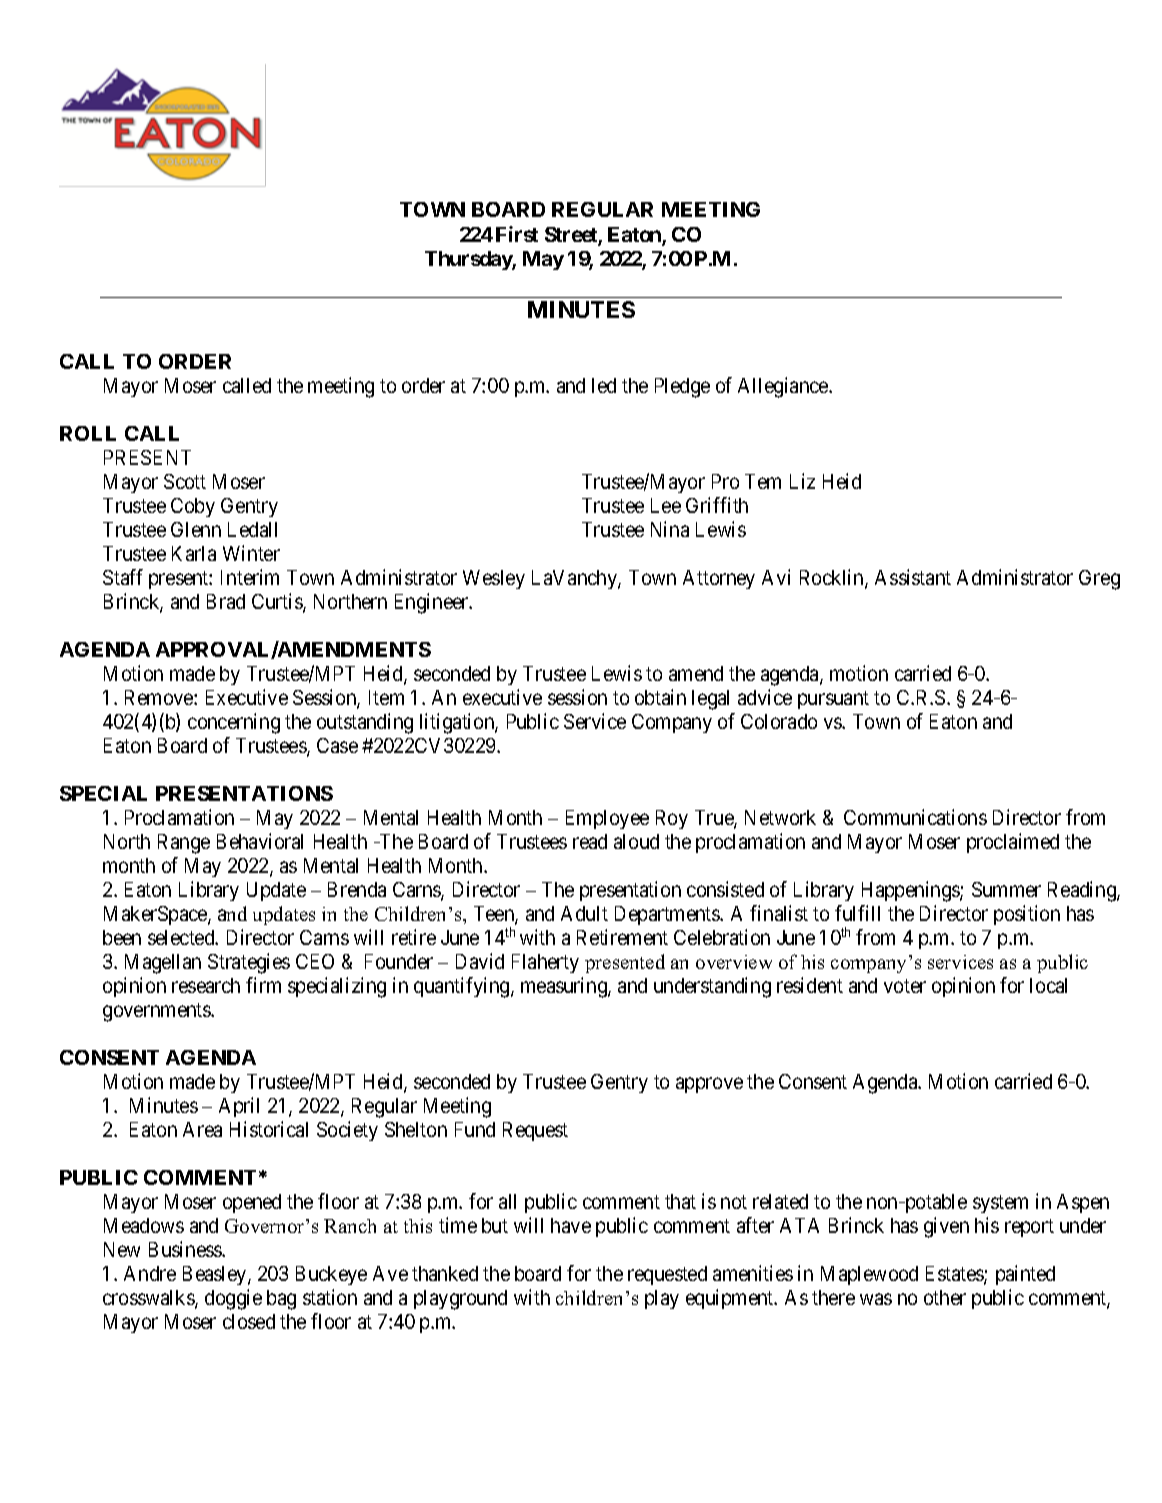 Image resolution: width=1162 pixels, height=1503 pixels. I want to click on First, so click(517, 234).
